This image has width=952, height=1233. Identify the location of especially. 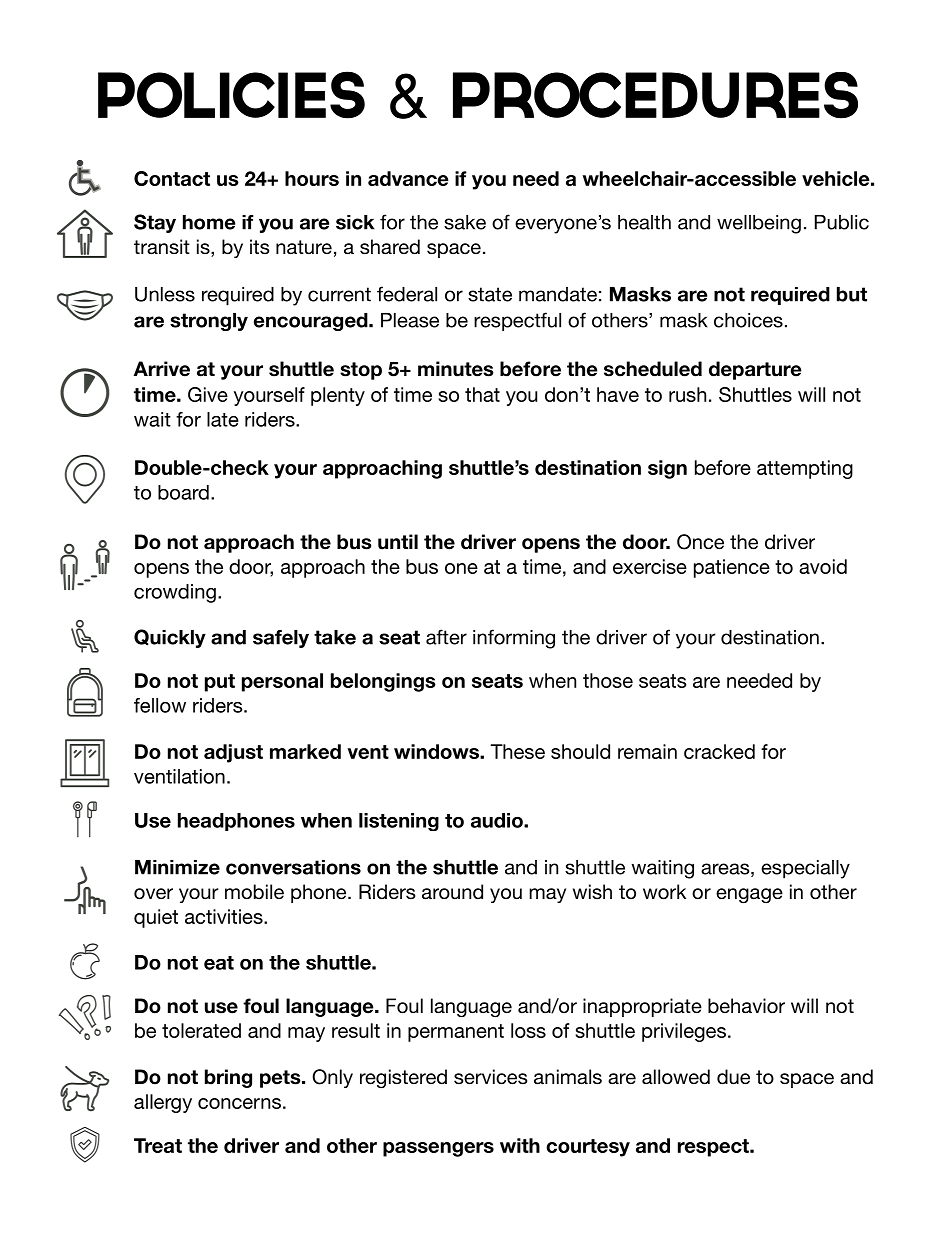
(805, 869).
